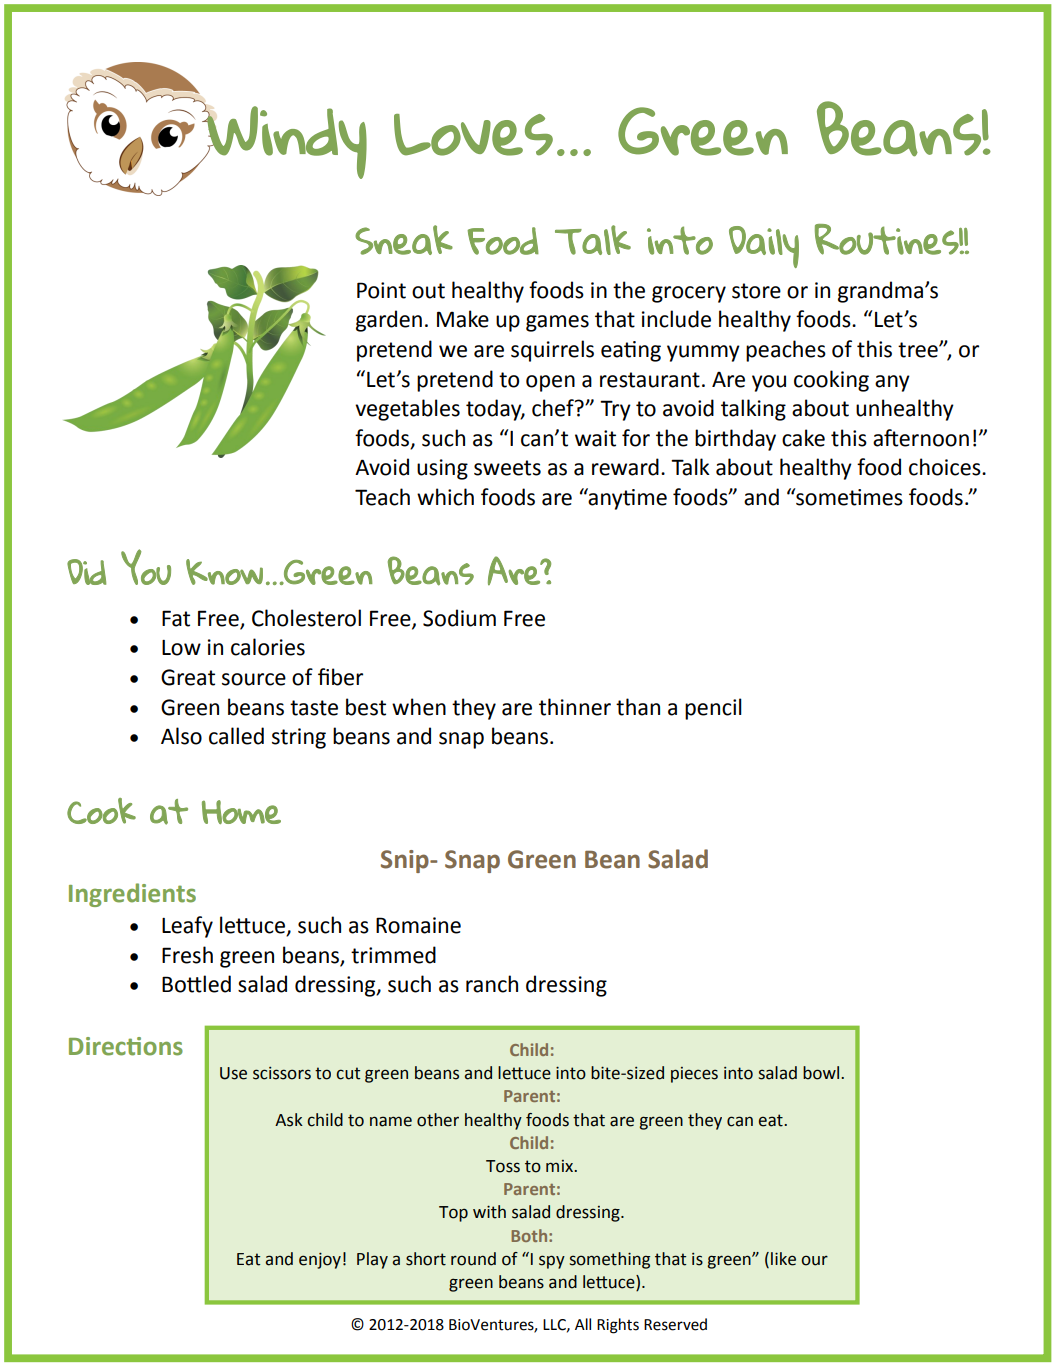  I want to click on sometimes, so click(848, 497).
